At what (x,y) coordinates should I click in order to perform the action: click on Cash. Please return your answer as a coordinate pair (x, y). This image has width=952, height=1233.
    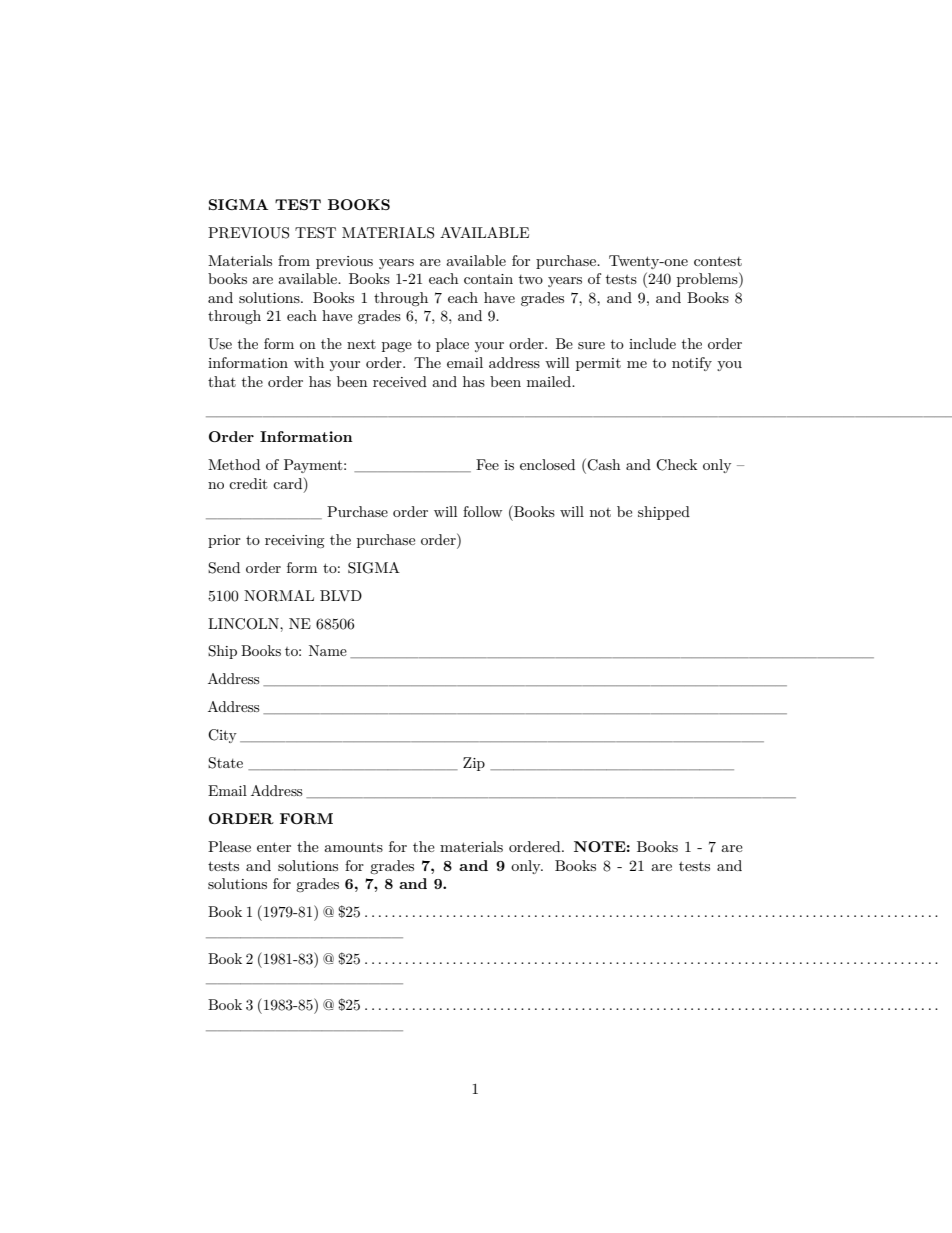
    Looking at the image, I should click on (603, 465).
